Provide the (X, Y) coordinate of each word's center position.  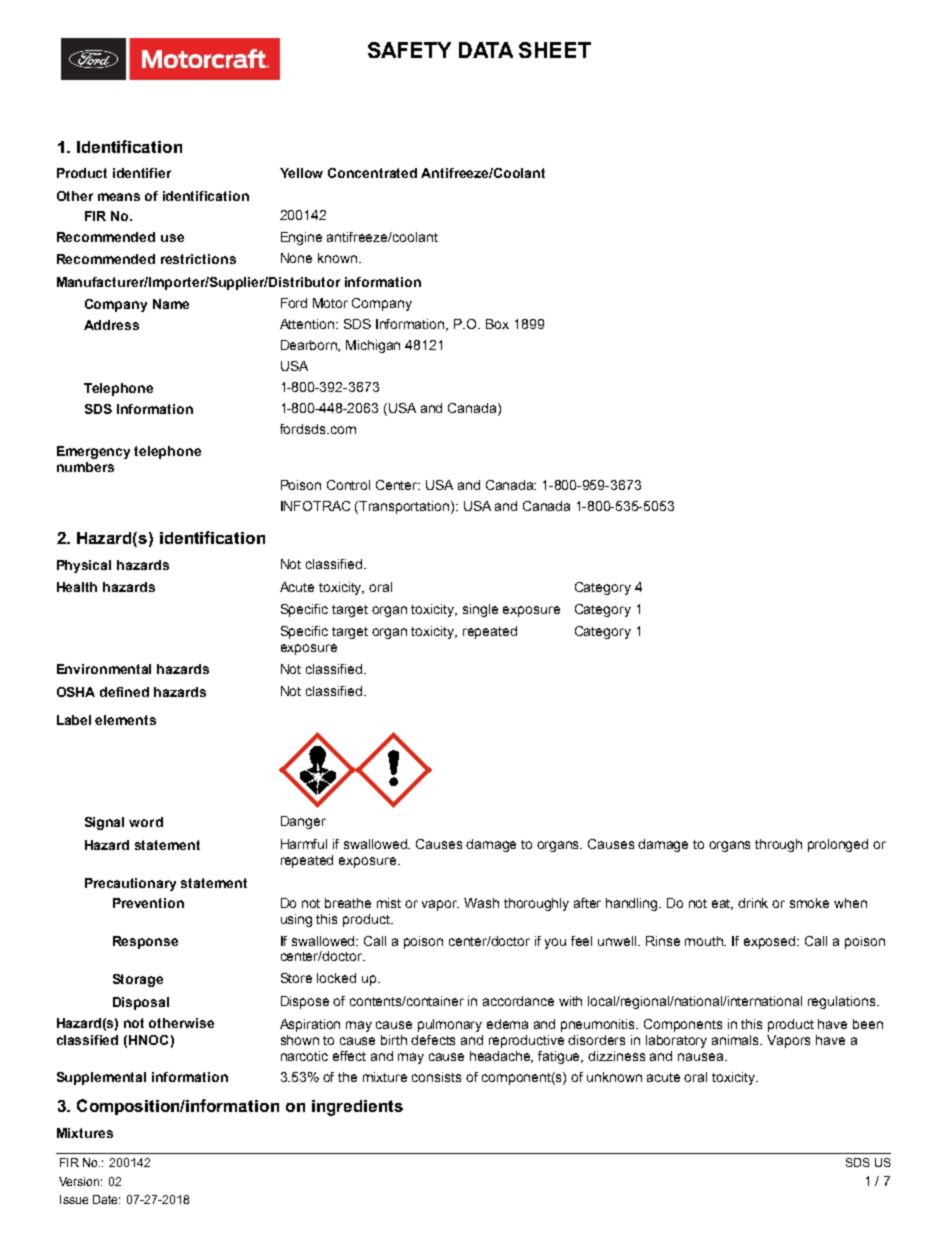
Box (497, 324)
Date (106, 1199)
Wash (481, 903)
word (146, 822)
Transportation (405, 507)
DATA (486, 50)
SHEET (555, 50)
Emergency (93, 452)
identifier (142, 173)
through (778, 845)
